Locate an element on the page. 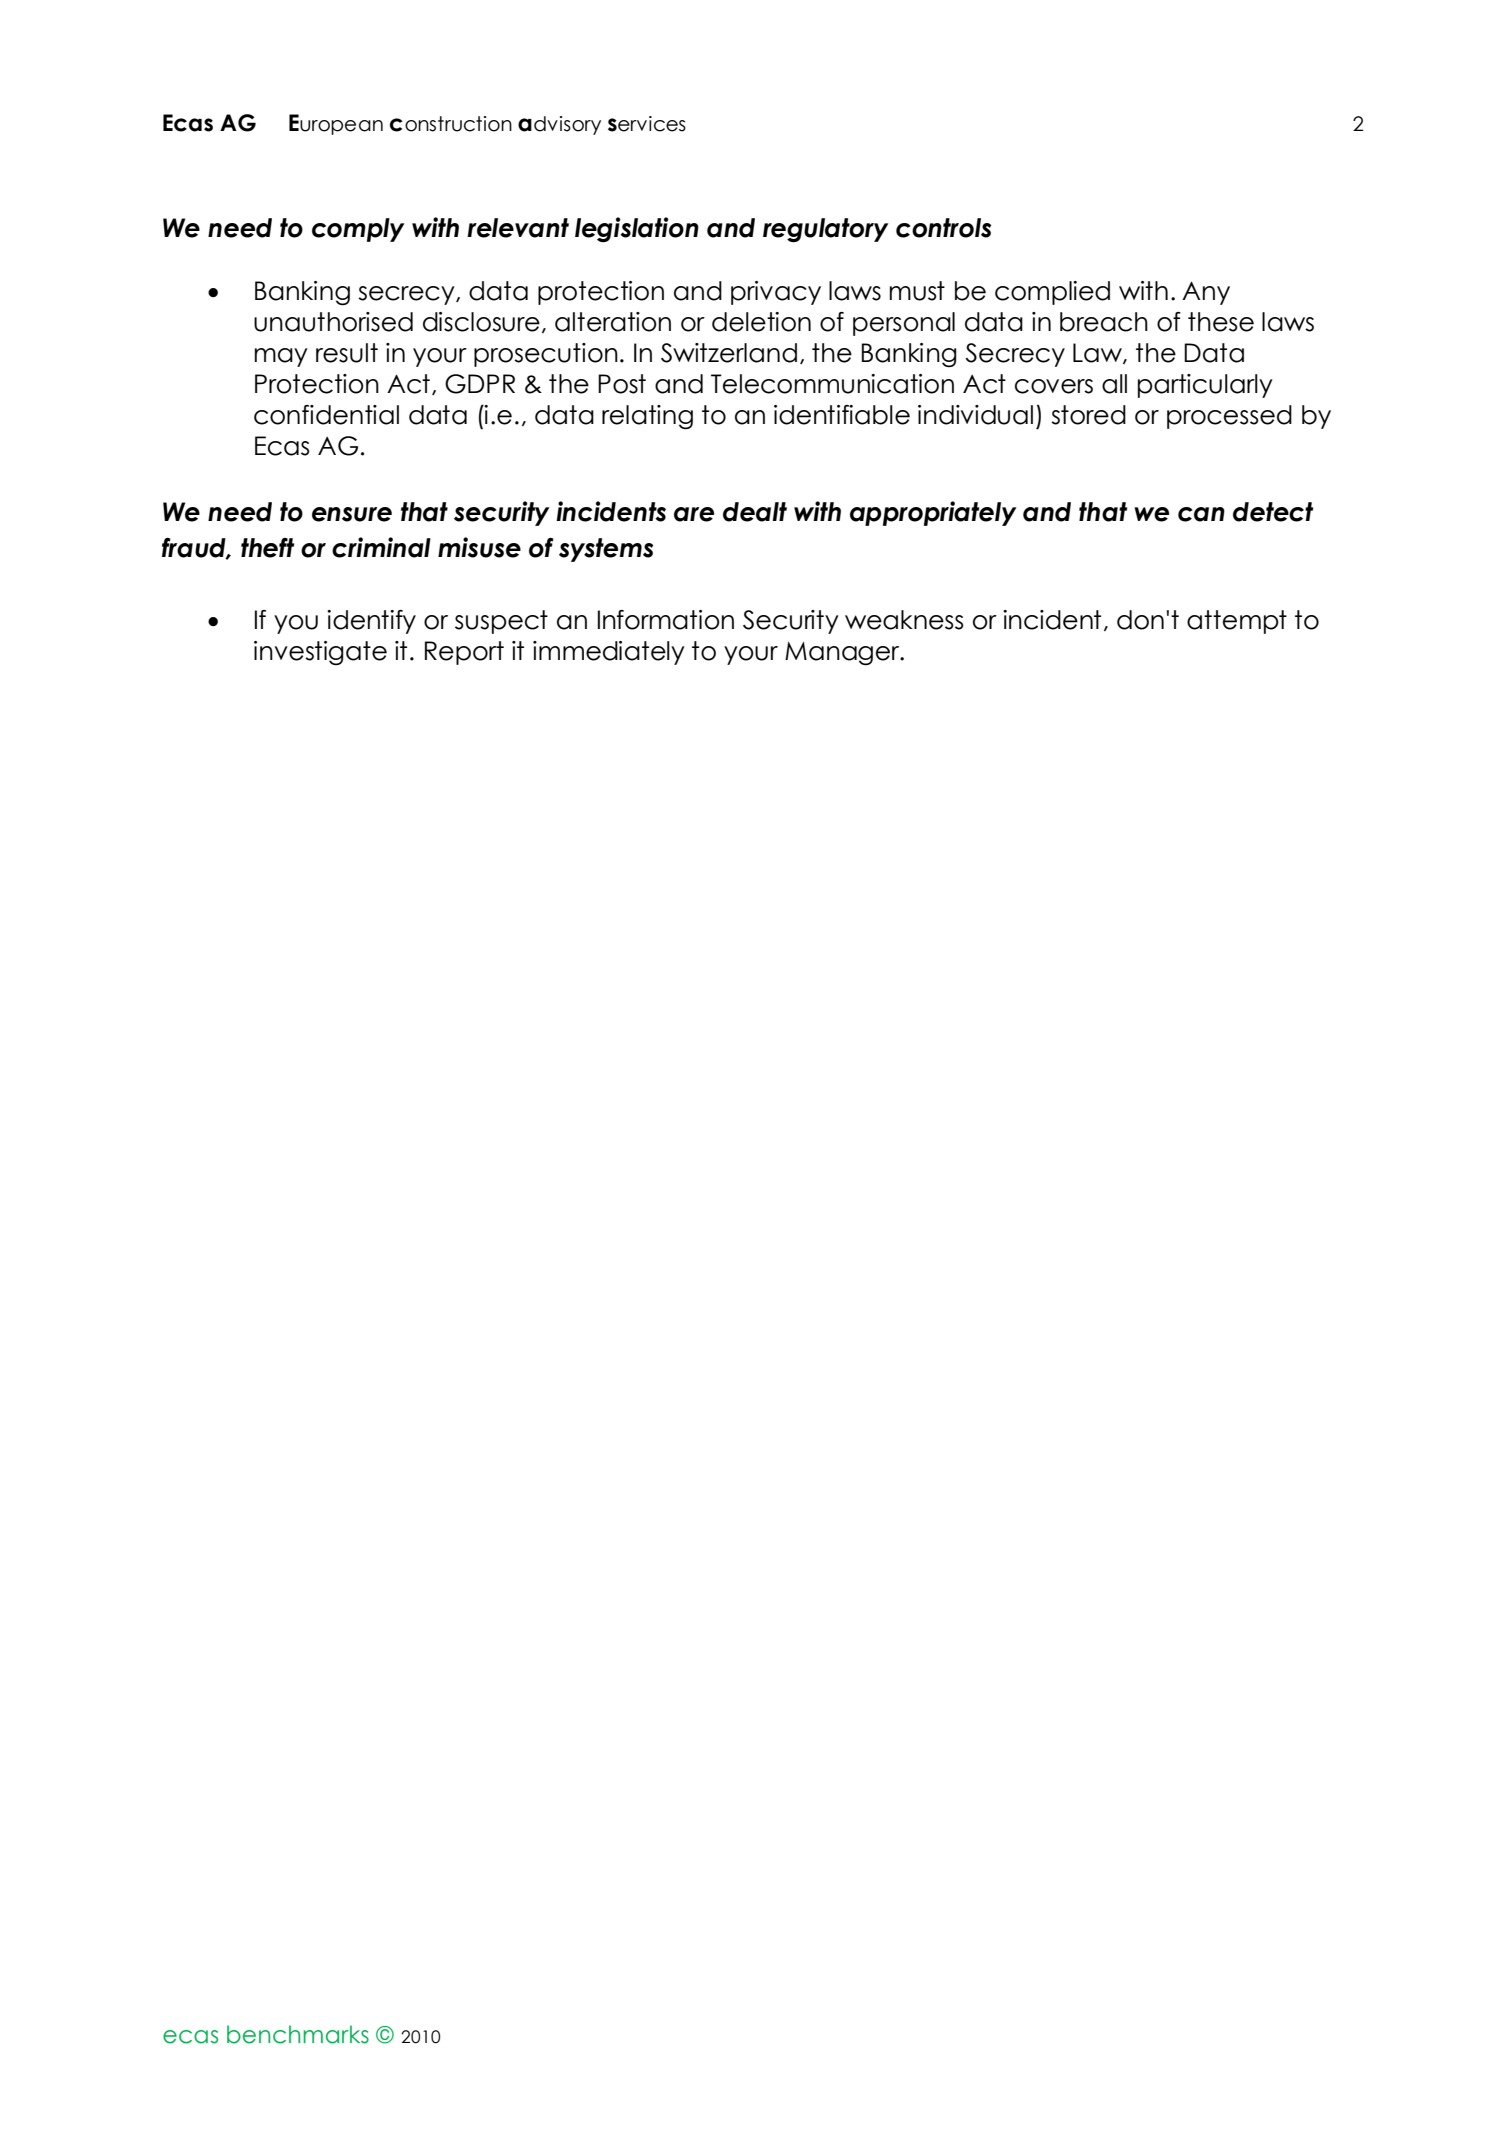 This document has height=2135, width=1510. privacy is located at coordinates (776, 293).
